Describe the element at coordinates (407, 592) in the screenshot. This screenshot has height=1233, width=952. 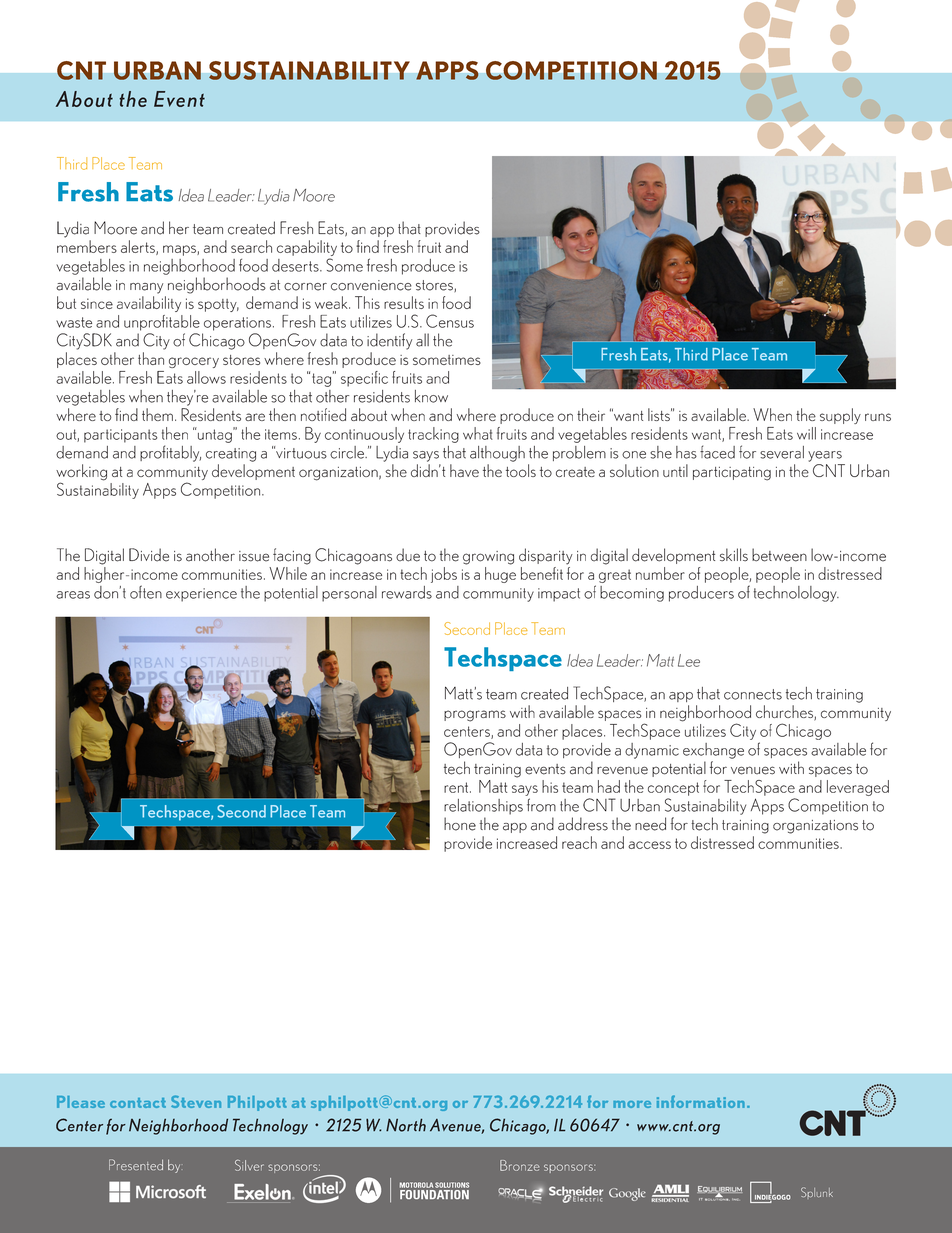
I see `rewards` at that location.
